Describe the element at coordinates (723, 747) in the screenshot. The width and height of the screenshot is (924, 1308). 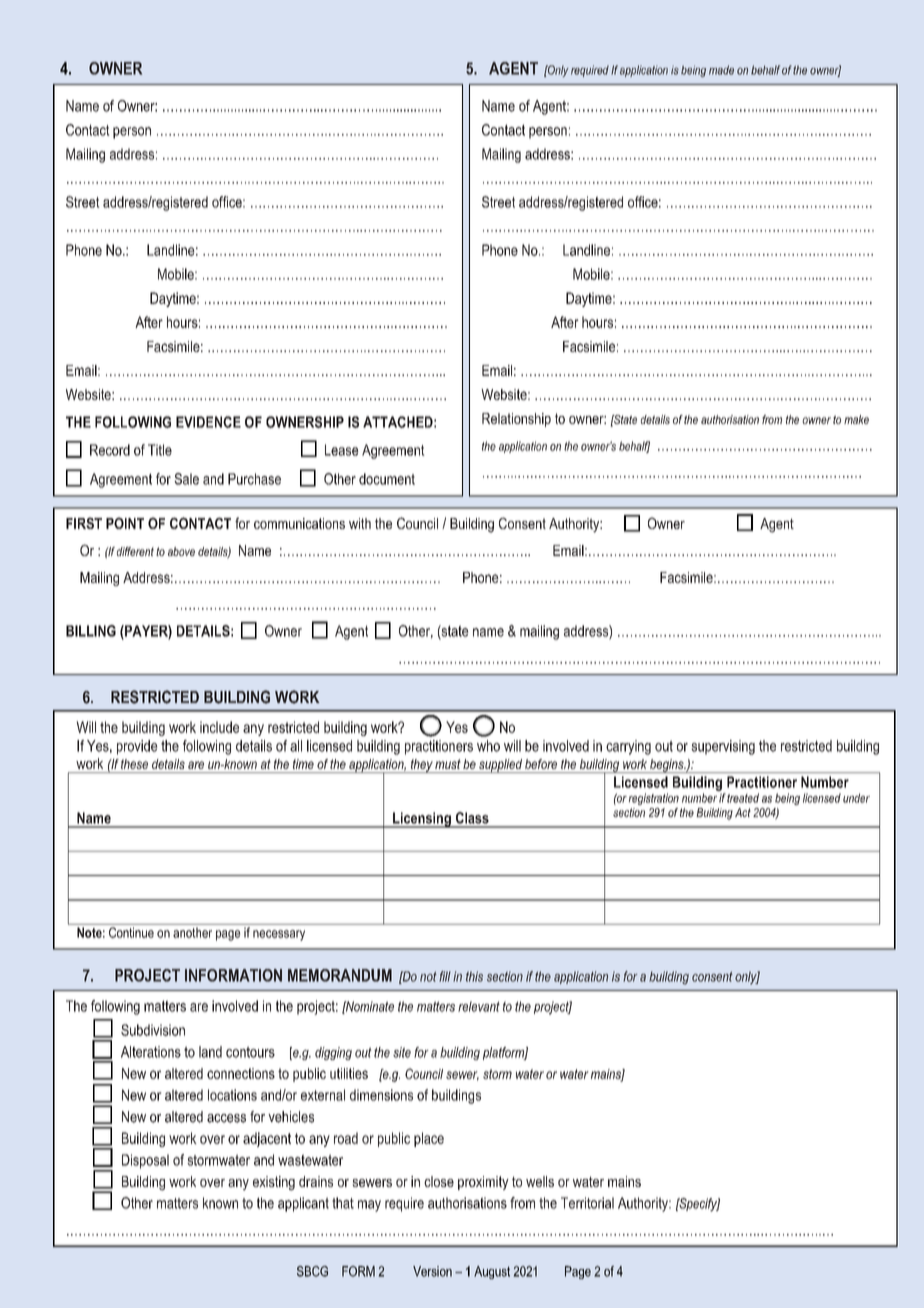
I see `supervising` at that location.
